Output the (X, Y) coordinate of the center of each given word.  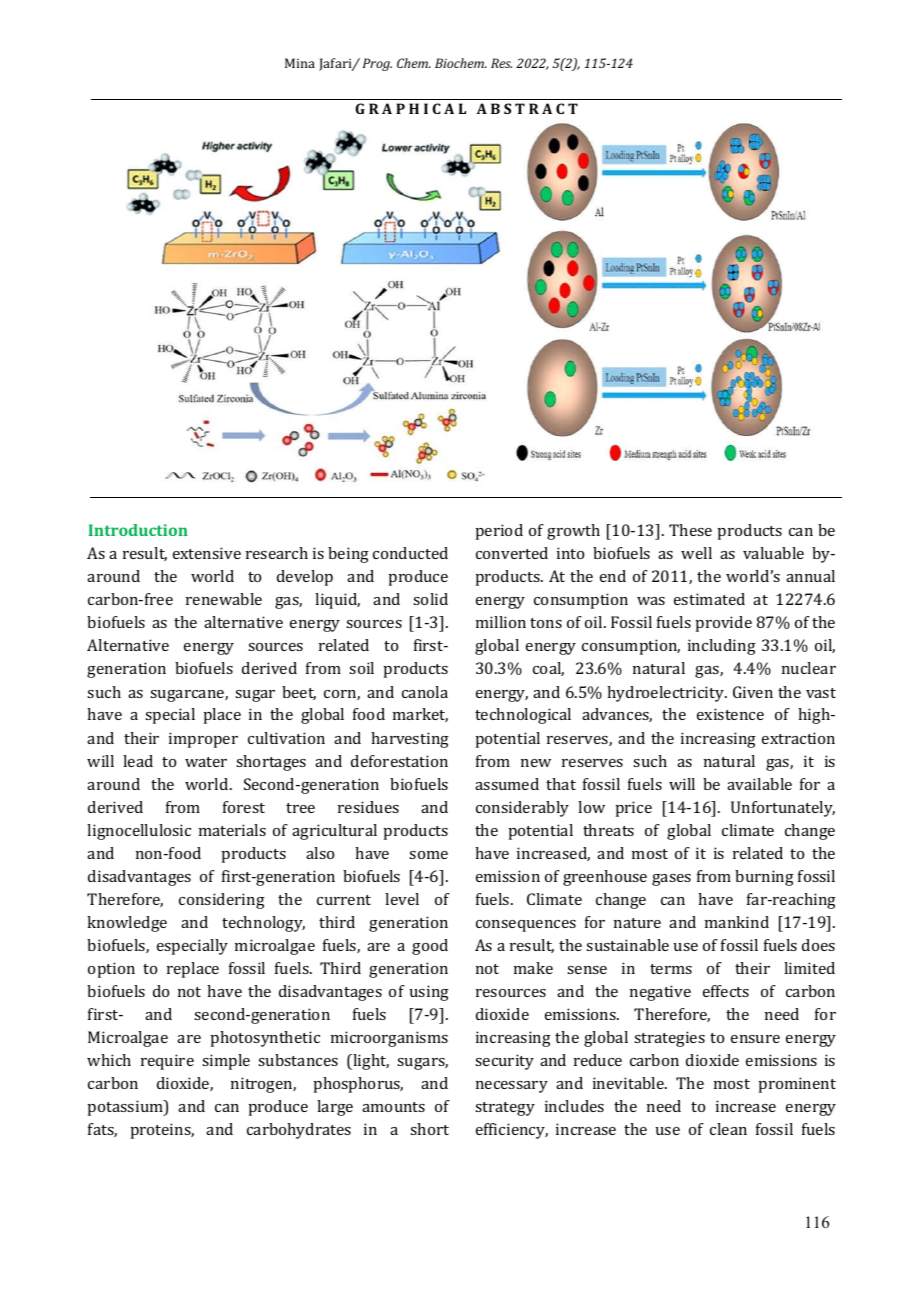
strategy (505, 1109)
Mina (300, 63)
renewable (224, 599)
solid (430, 599)
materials (232, 830)
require (167, 1062)
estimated (709, 599)
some (428, 855)
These (690, 530)
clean (728, 1129)
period (499, 532)
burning (764, 878)
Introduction (138, 530)
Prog (377, 64)
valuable (773, 553)
